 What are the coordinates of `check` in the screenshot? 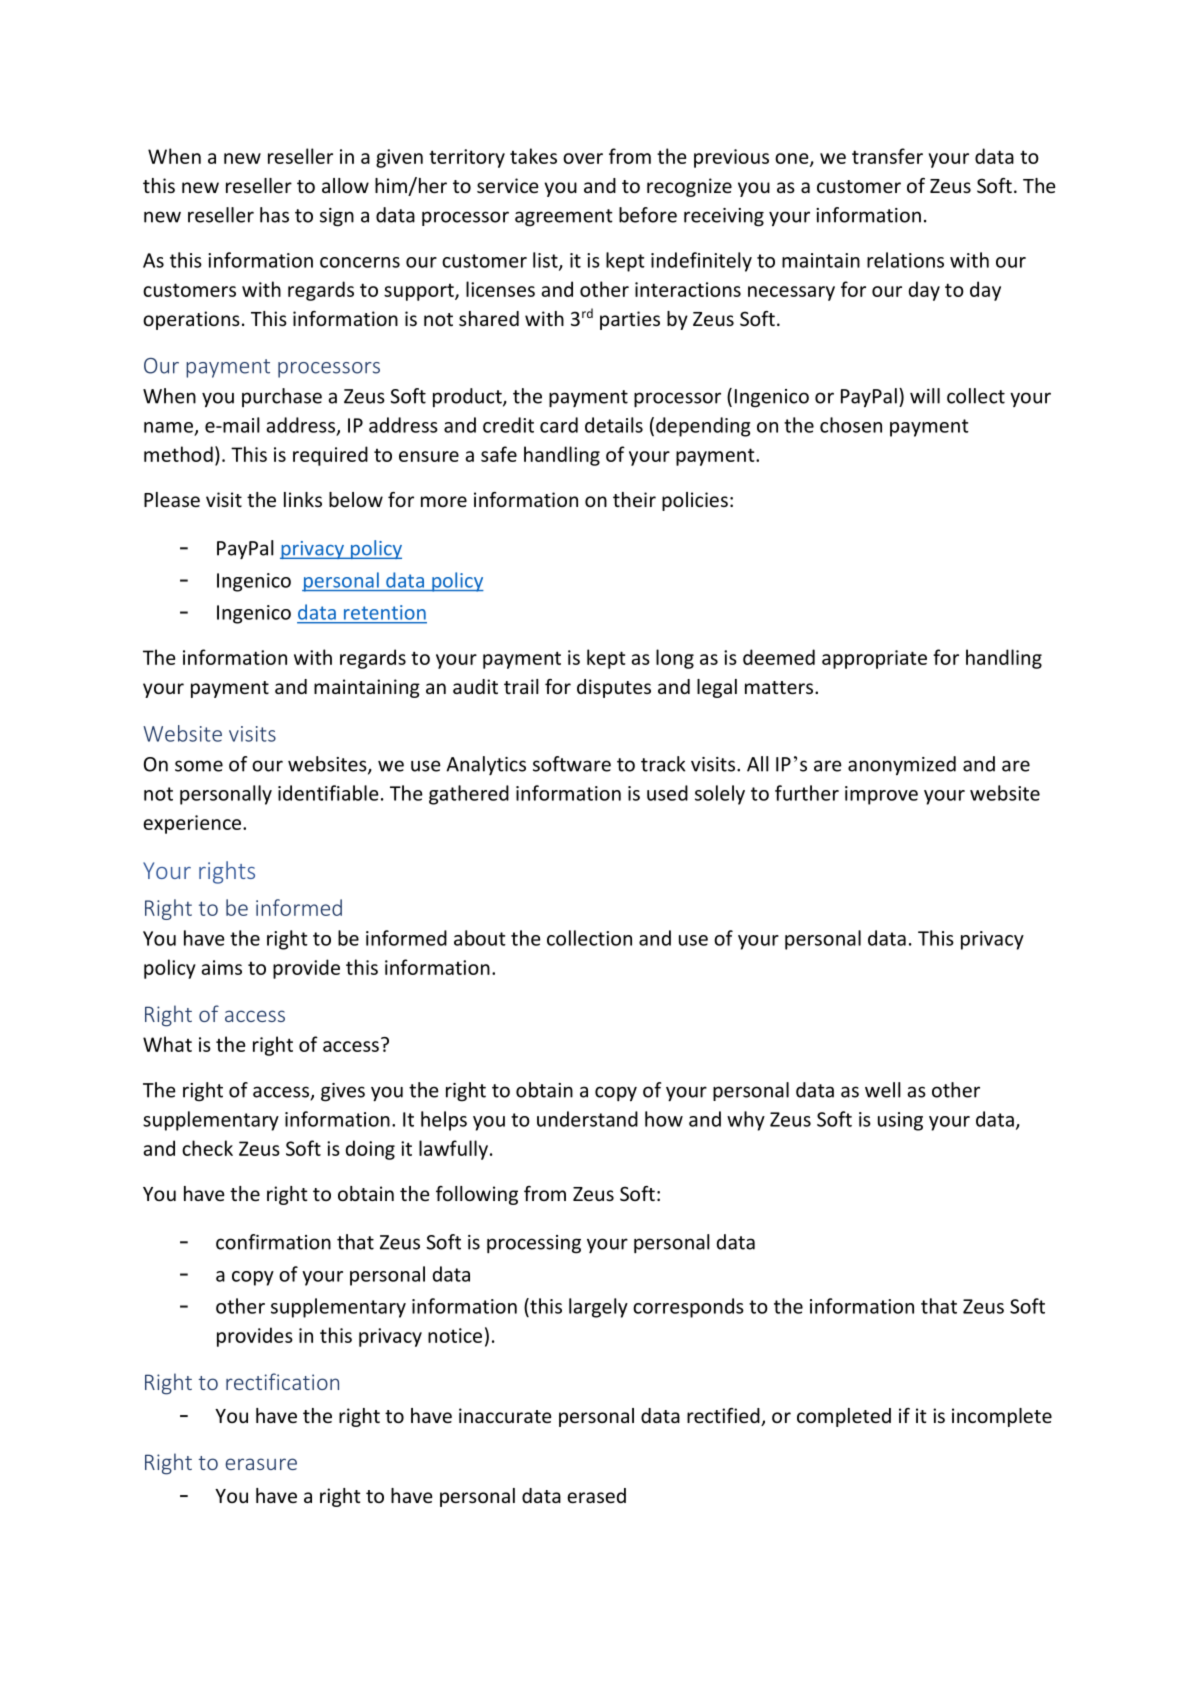 It's located at (207, 1148).
